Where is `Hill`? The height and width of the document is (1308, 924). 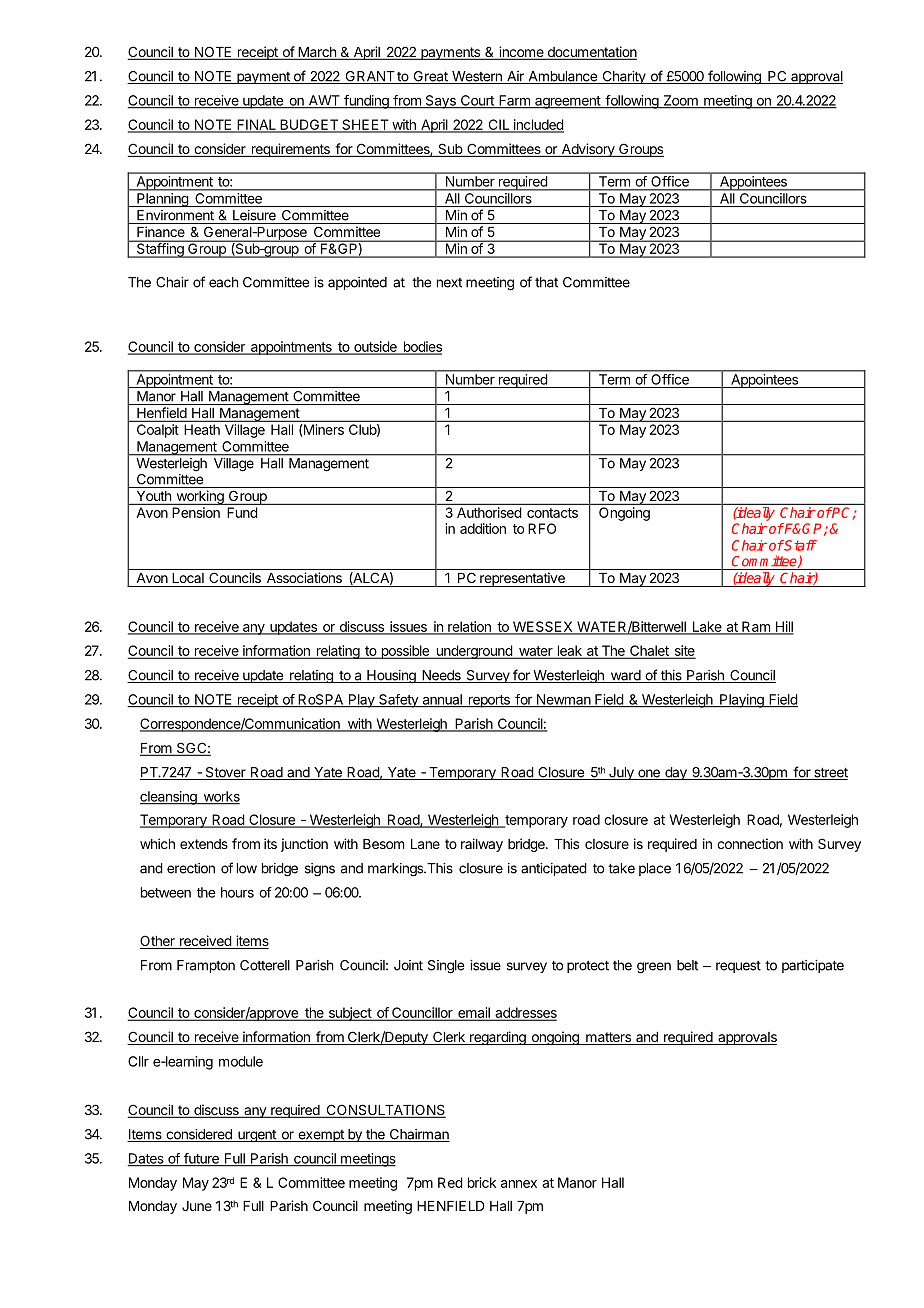 Hill is located at coordinates (783, 627).
